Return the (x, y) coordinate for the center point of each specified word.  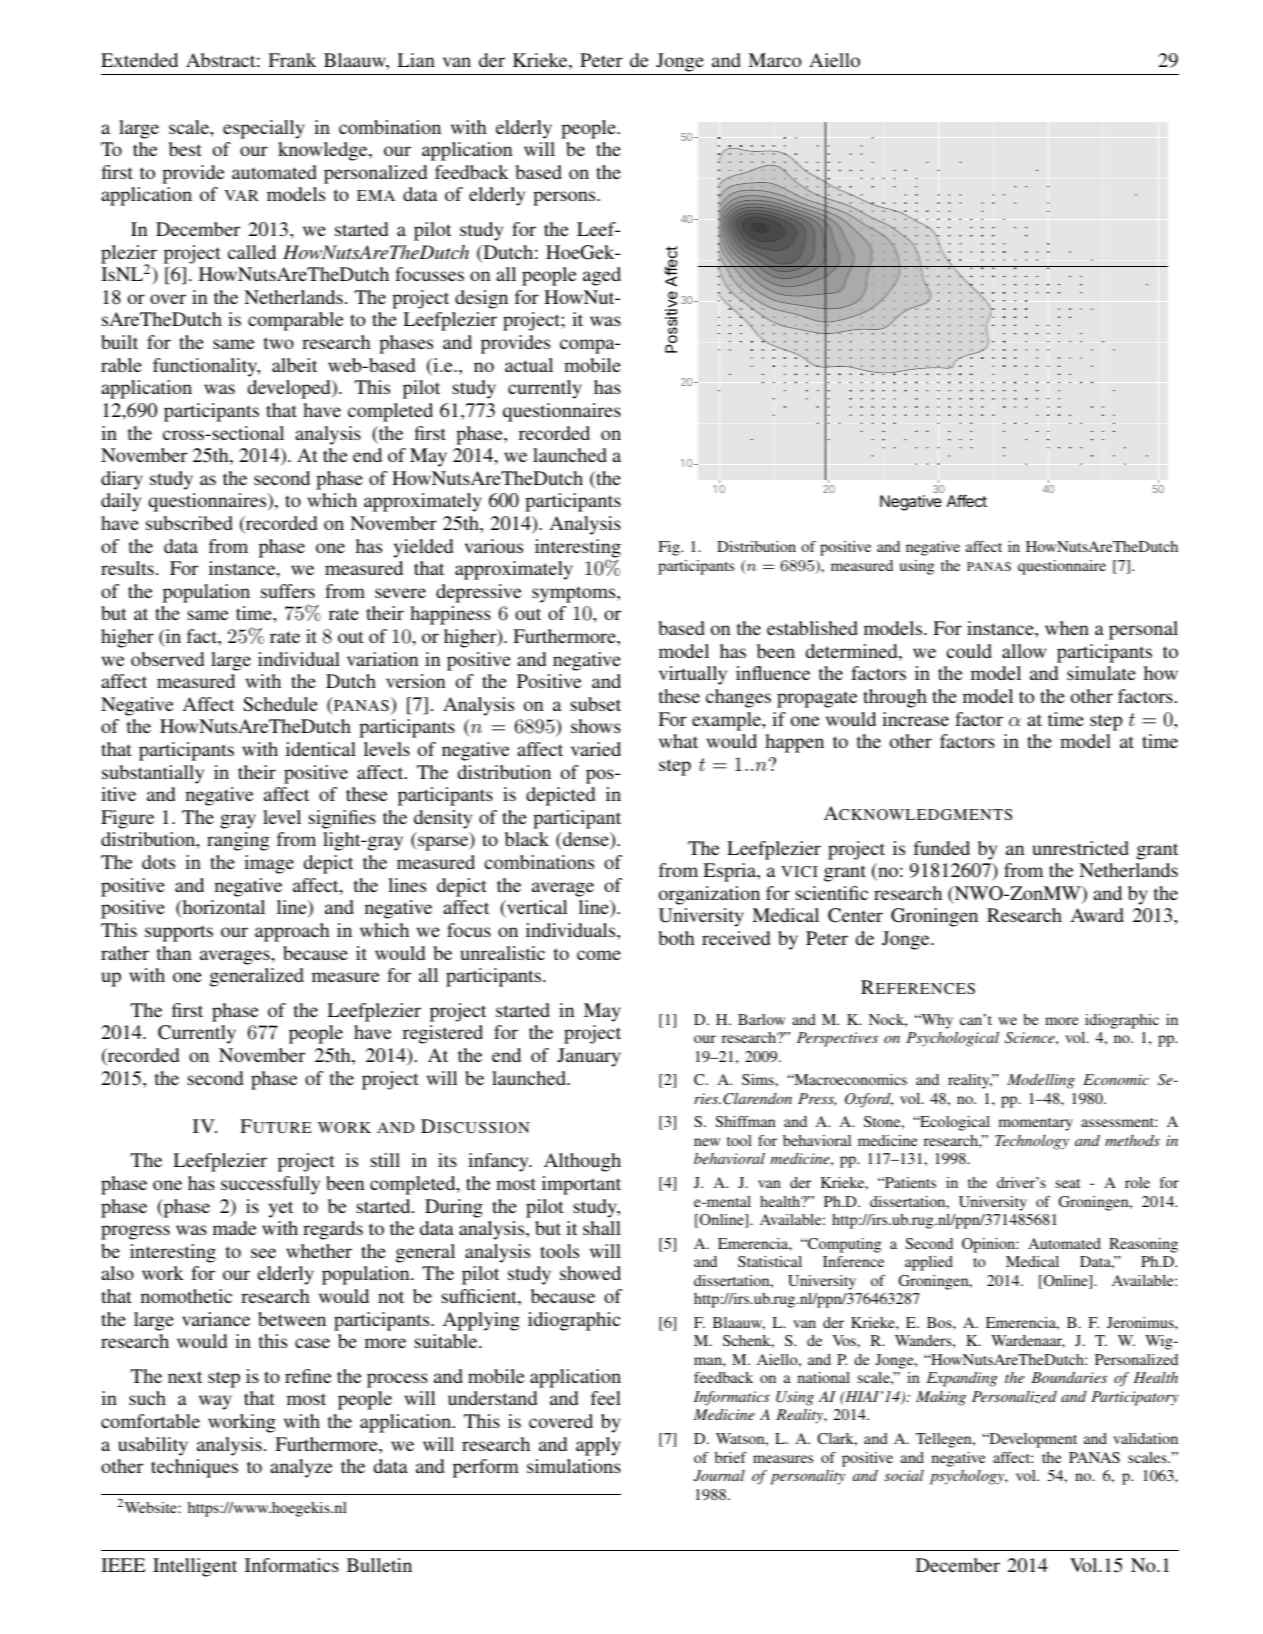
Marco (774, 60)
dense (586, 841)
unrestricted (1080, 848)
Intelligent (195, 1567)
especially (263, 129)
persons (565, 198)
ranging (238, 841)
